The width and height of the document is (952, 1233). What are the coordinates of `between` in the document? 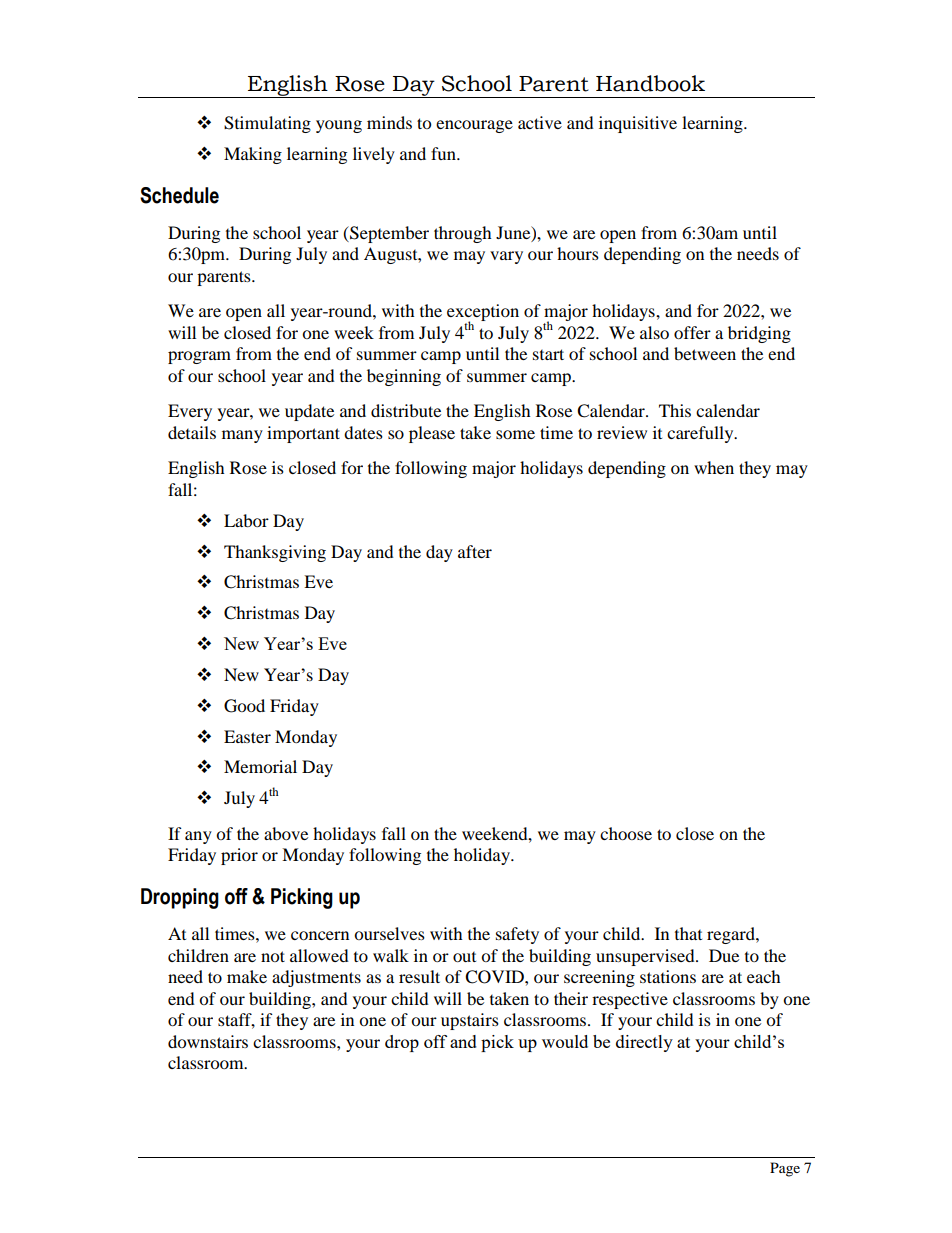 It's located at (705, 353).
